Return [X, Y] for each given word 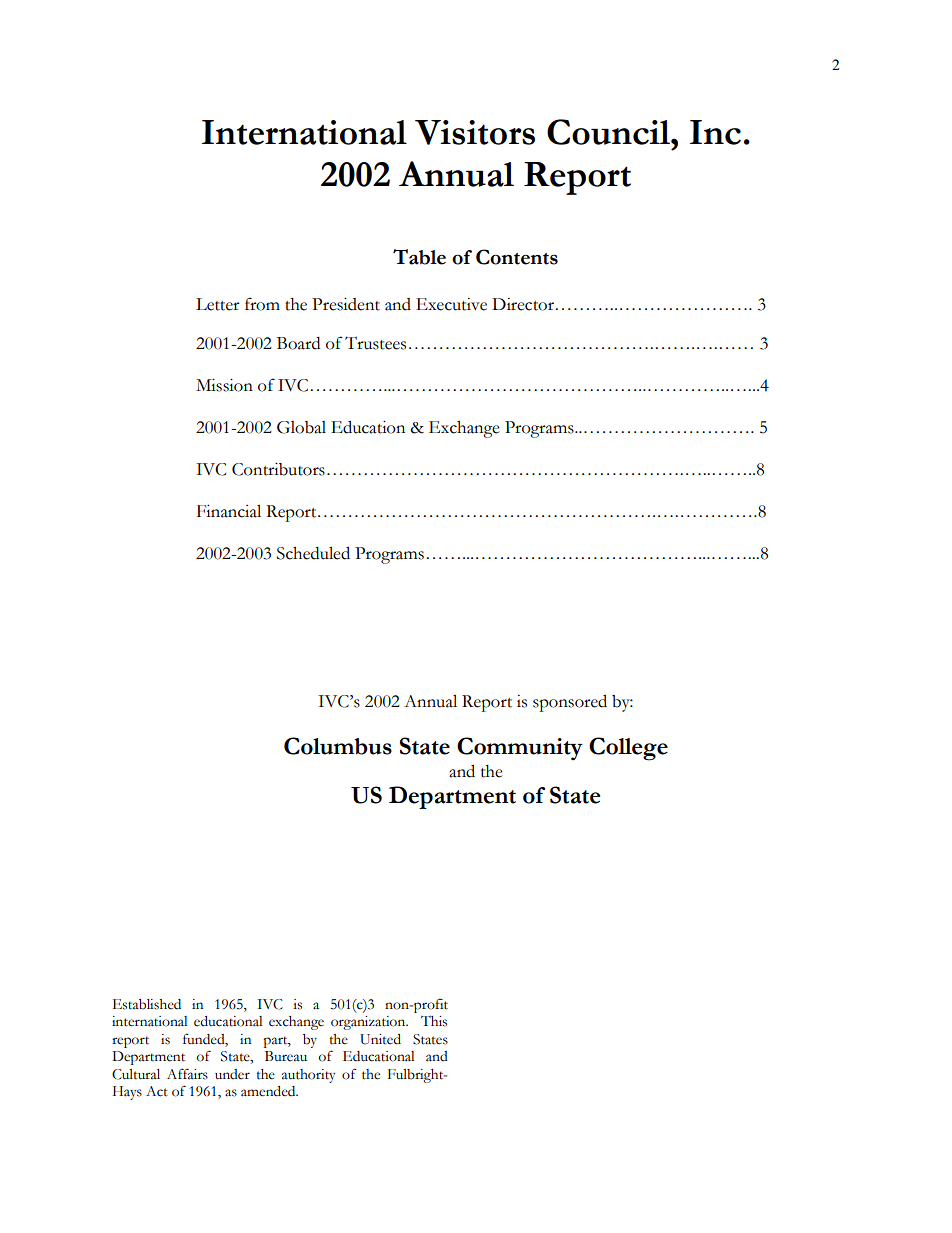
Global [301, 427]
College [628, 749]
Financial [229, 511]
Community [520, 749]
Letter [218, 304]
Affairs [187, 1074]
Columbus [338, 746]
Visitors [475, 132]
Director [523, 304]
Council [609, 132]
